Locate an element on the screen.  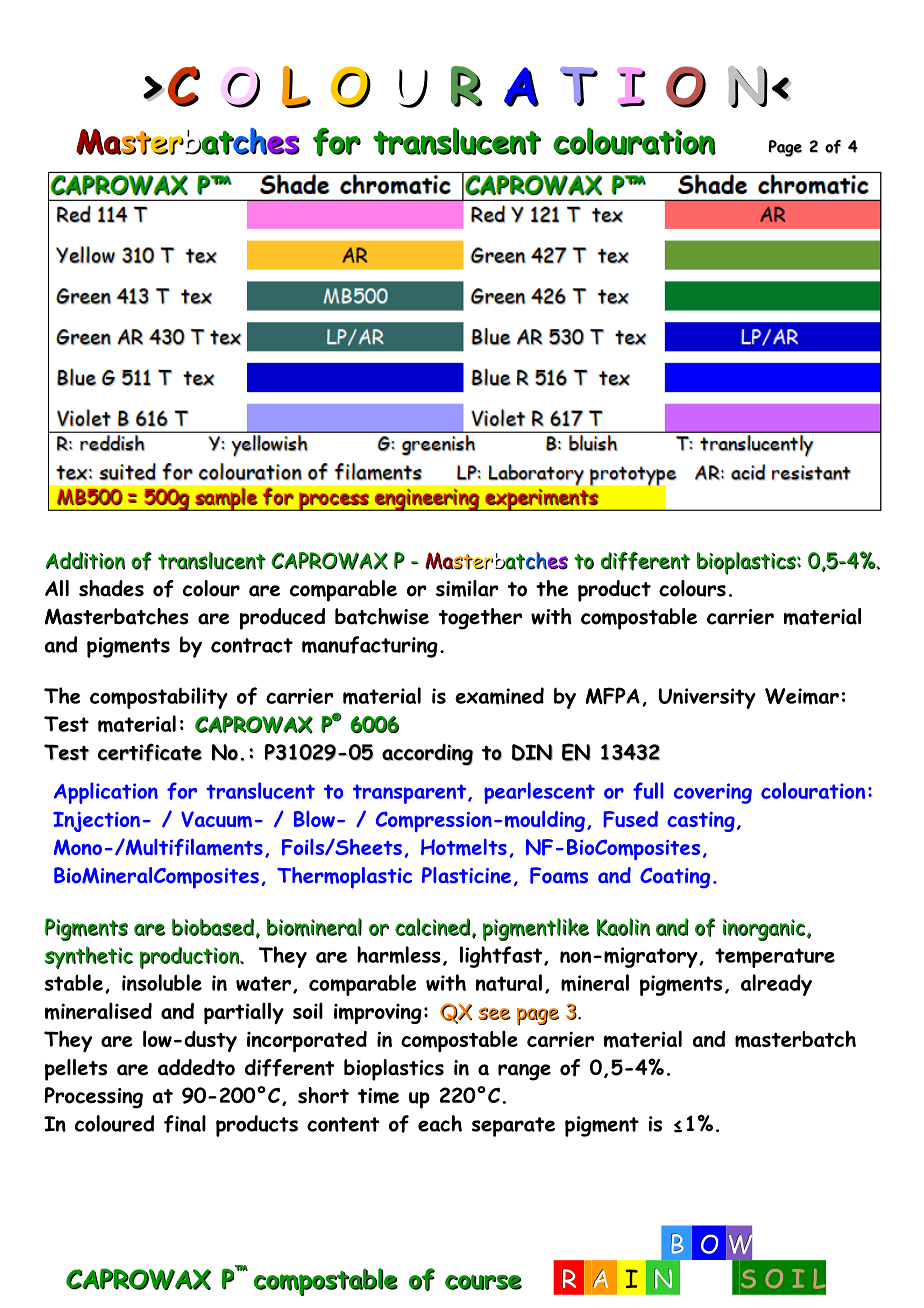
Application is located at coordinates (106, 793).
